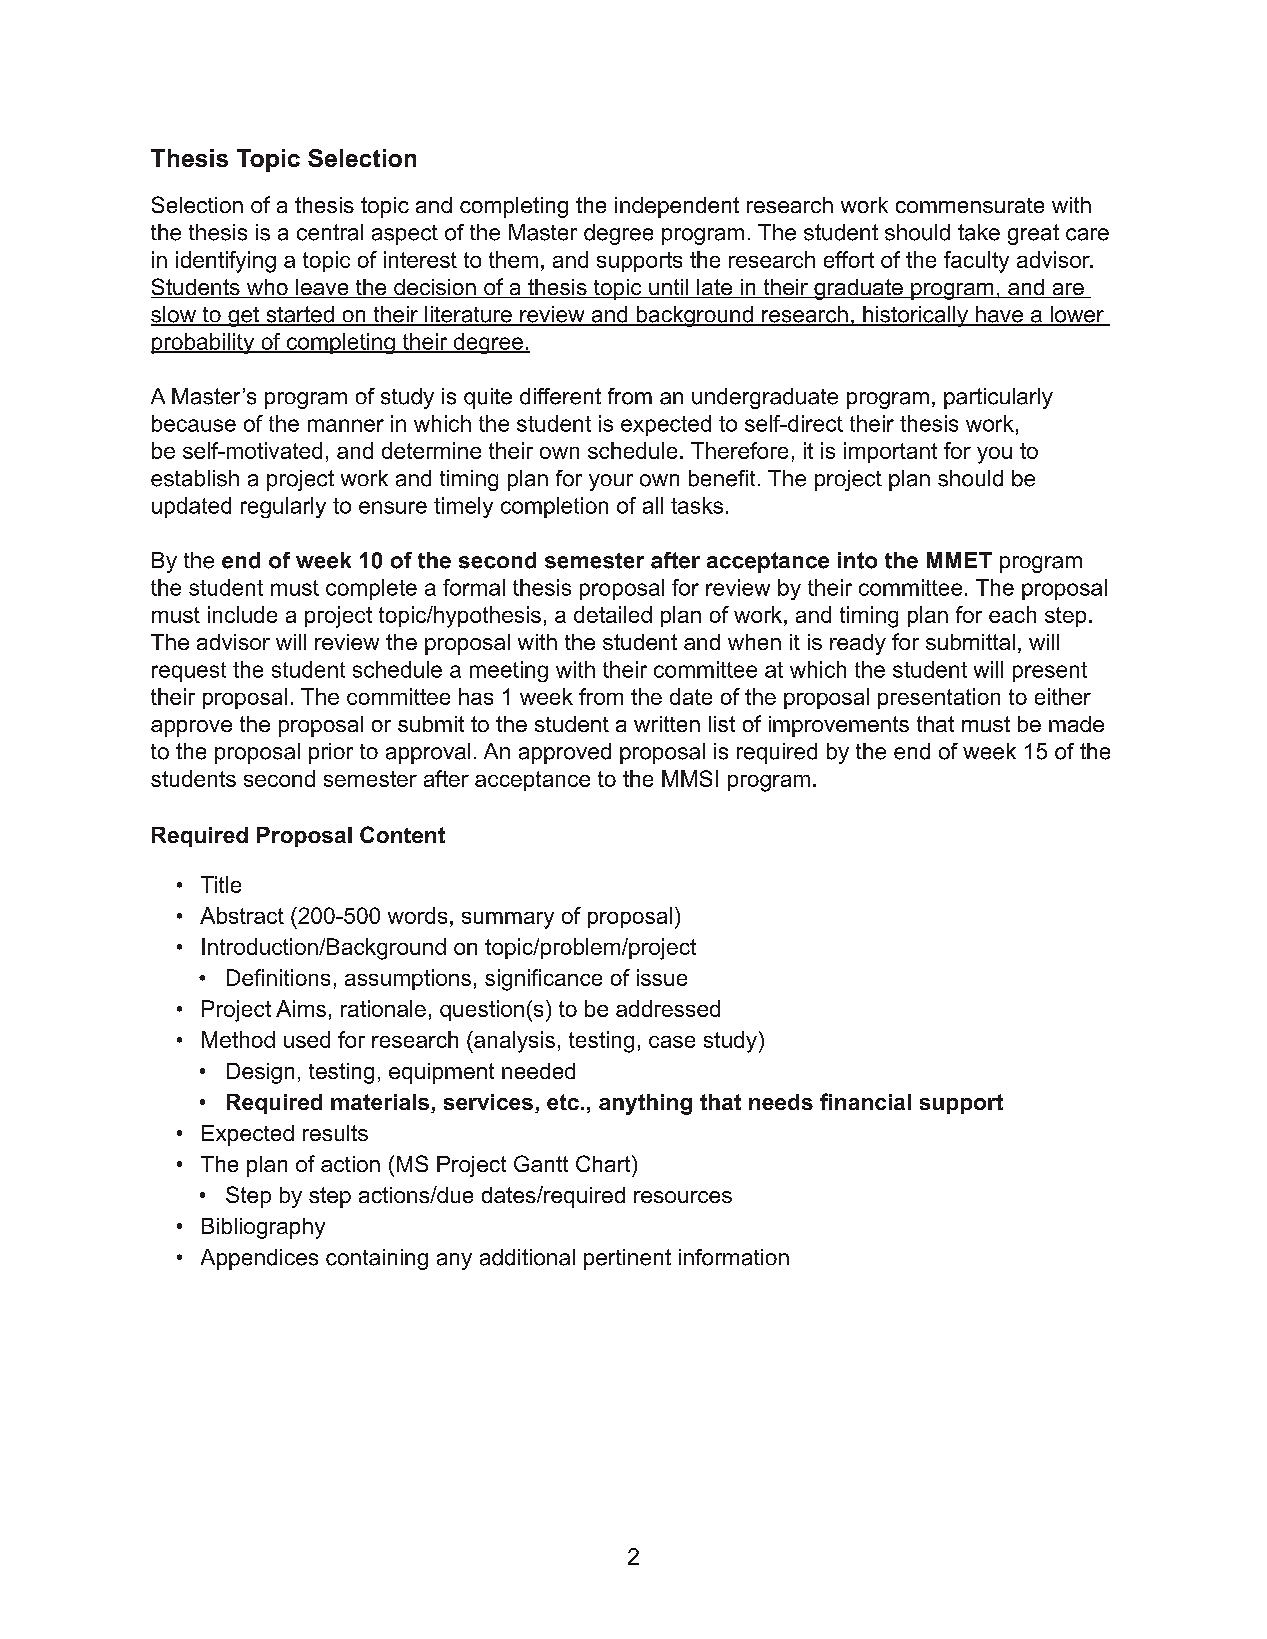 This screenshot has width=1267, height=1639. What do you see at coordinates (330, 232) in the screenshot?
I see `central` at bounding box center [330, 232].
